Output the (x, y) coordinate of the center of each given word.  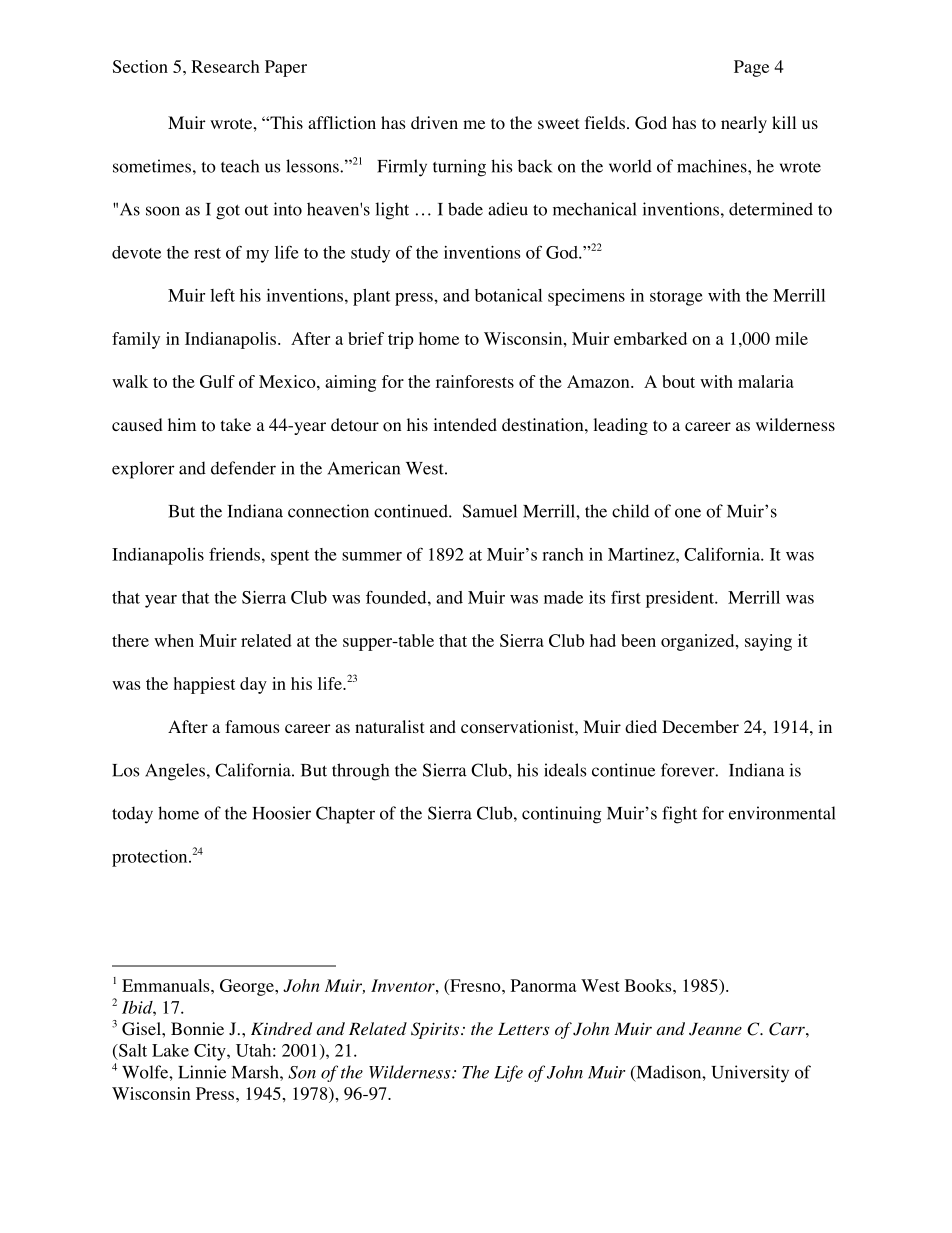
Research (225, 66)
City (211, 1052)
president (681, 599)
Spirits (436, 1030)
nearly (744, 124)
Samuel (490, 511)
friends (234, 554)
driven (434, 122)
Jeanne (715, 1029)
